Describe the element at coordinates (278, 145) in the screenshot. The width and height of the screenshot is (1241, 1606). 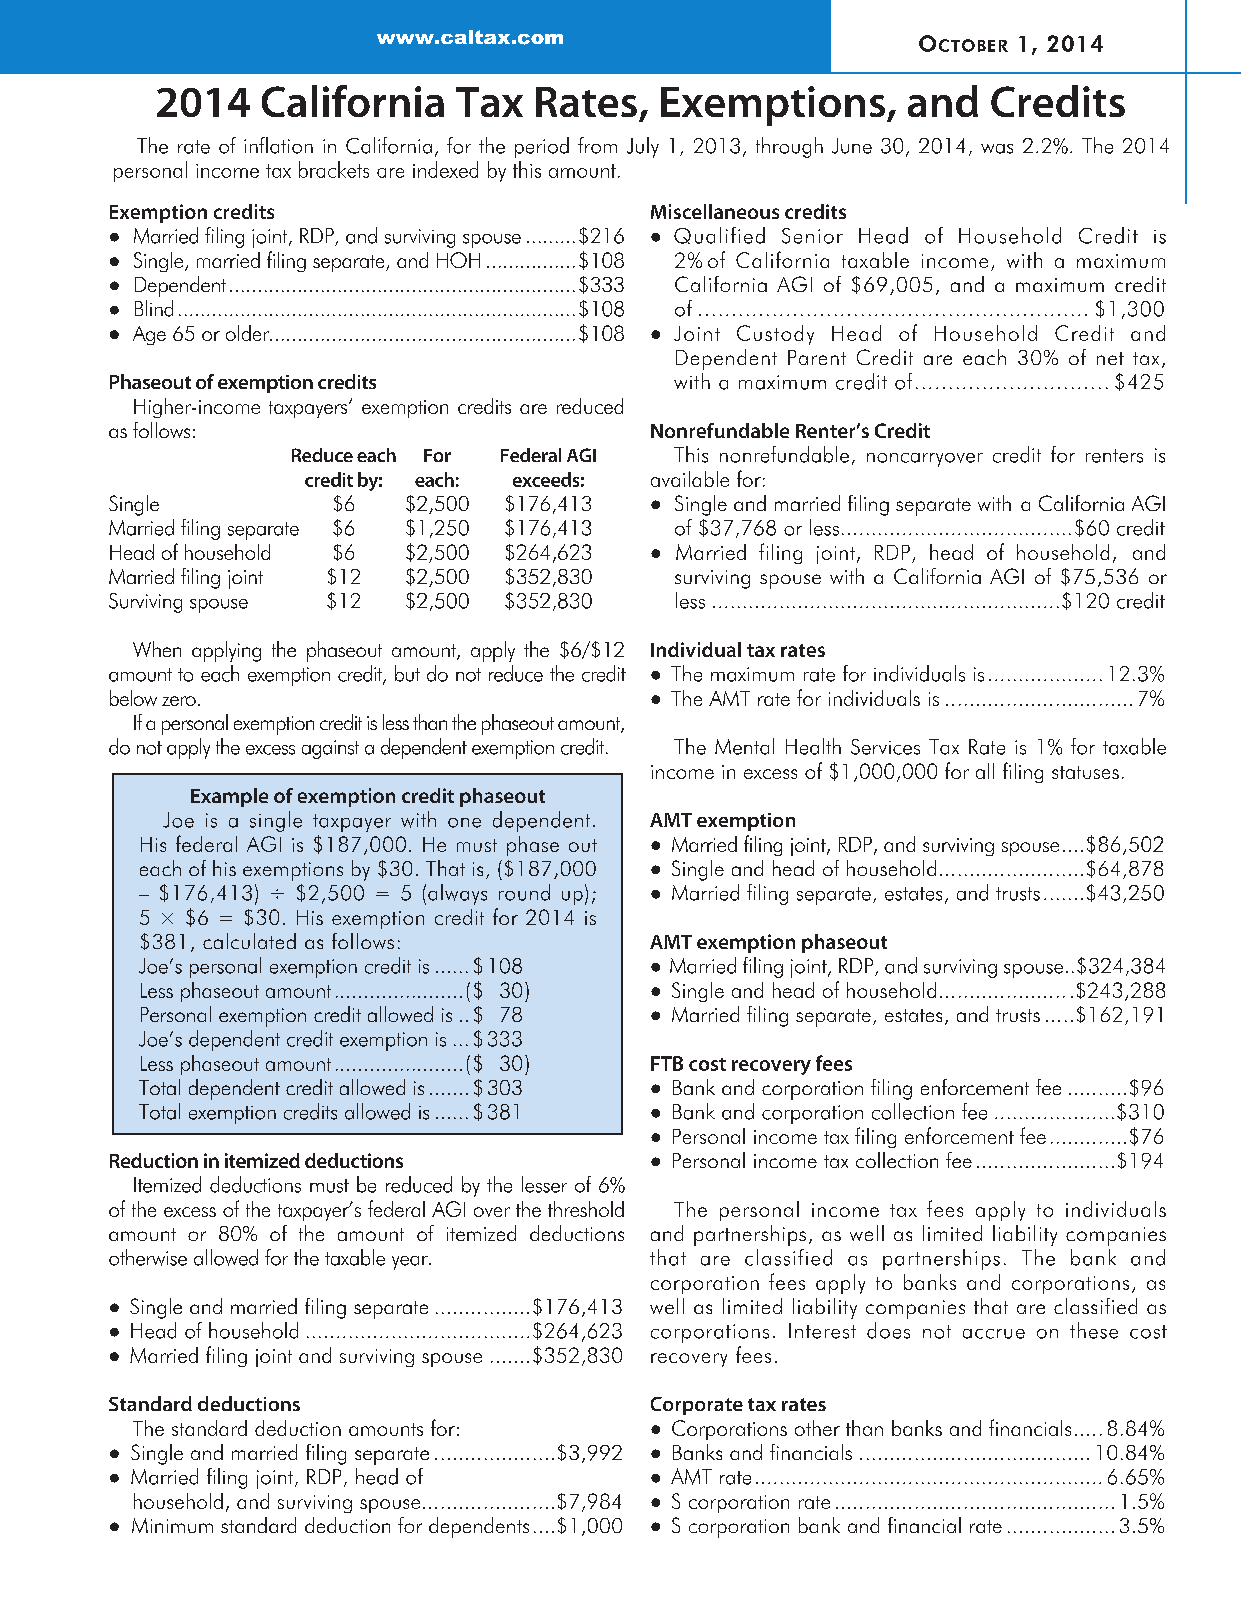
I see `inflation` at that location.
